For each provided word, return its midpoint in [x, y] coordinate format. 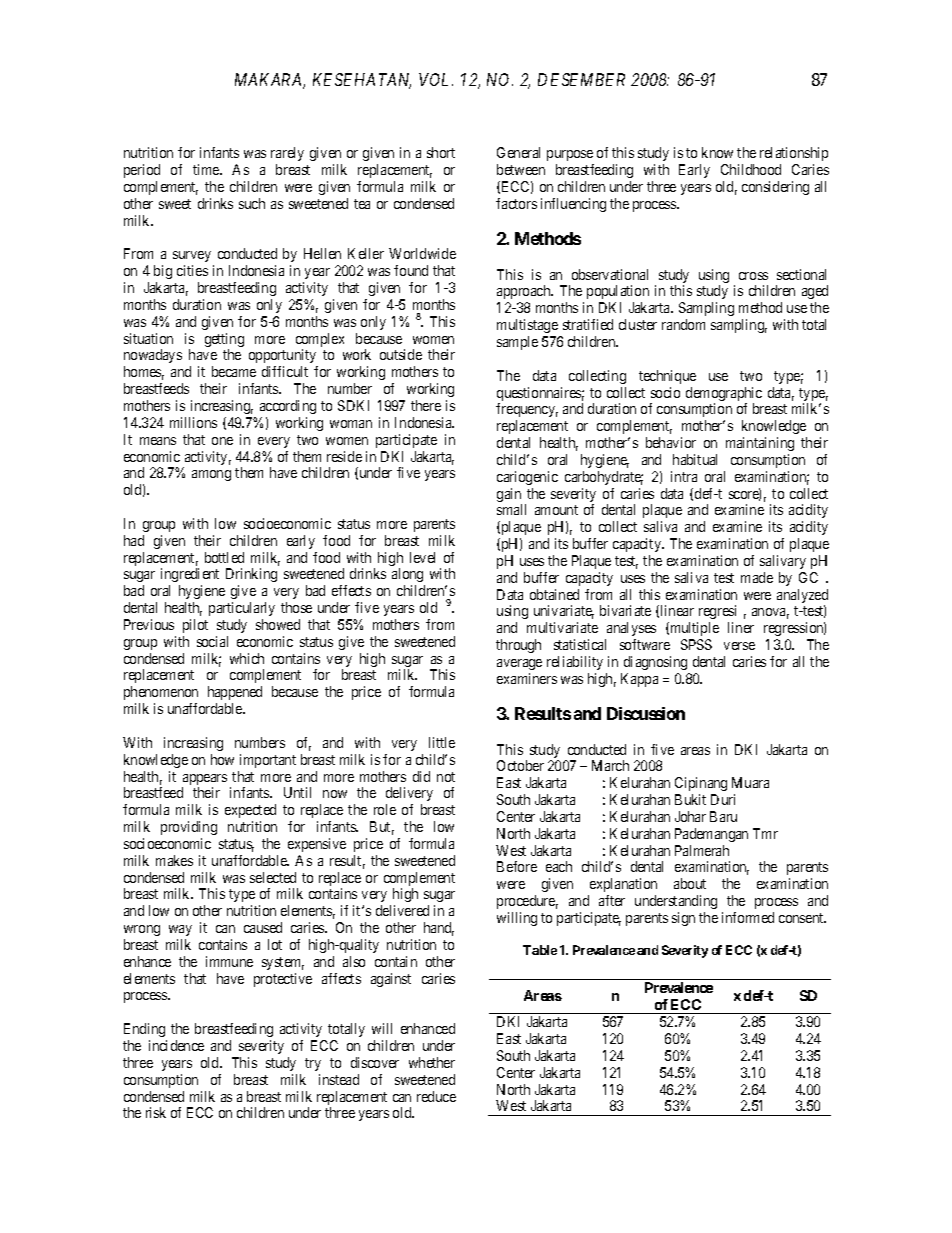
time [207, 169]
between [521, 169]
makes [174, 860]
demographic [724, 395]
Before [517, 866]
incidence [176, 1045]
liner [741, 627]
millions [193, 422]
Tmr [765, 833]
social [212, 641]
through [518, 646]
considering [775, 188]
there [426, 405]
